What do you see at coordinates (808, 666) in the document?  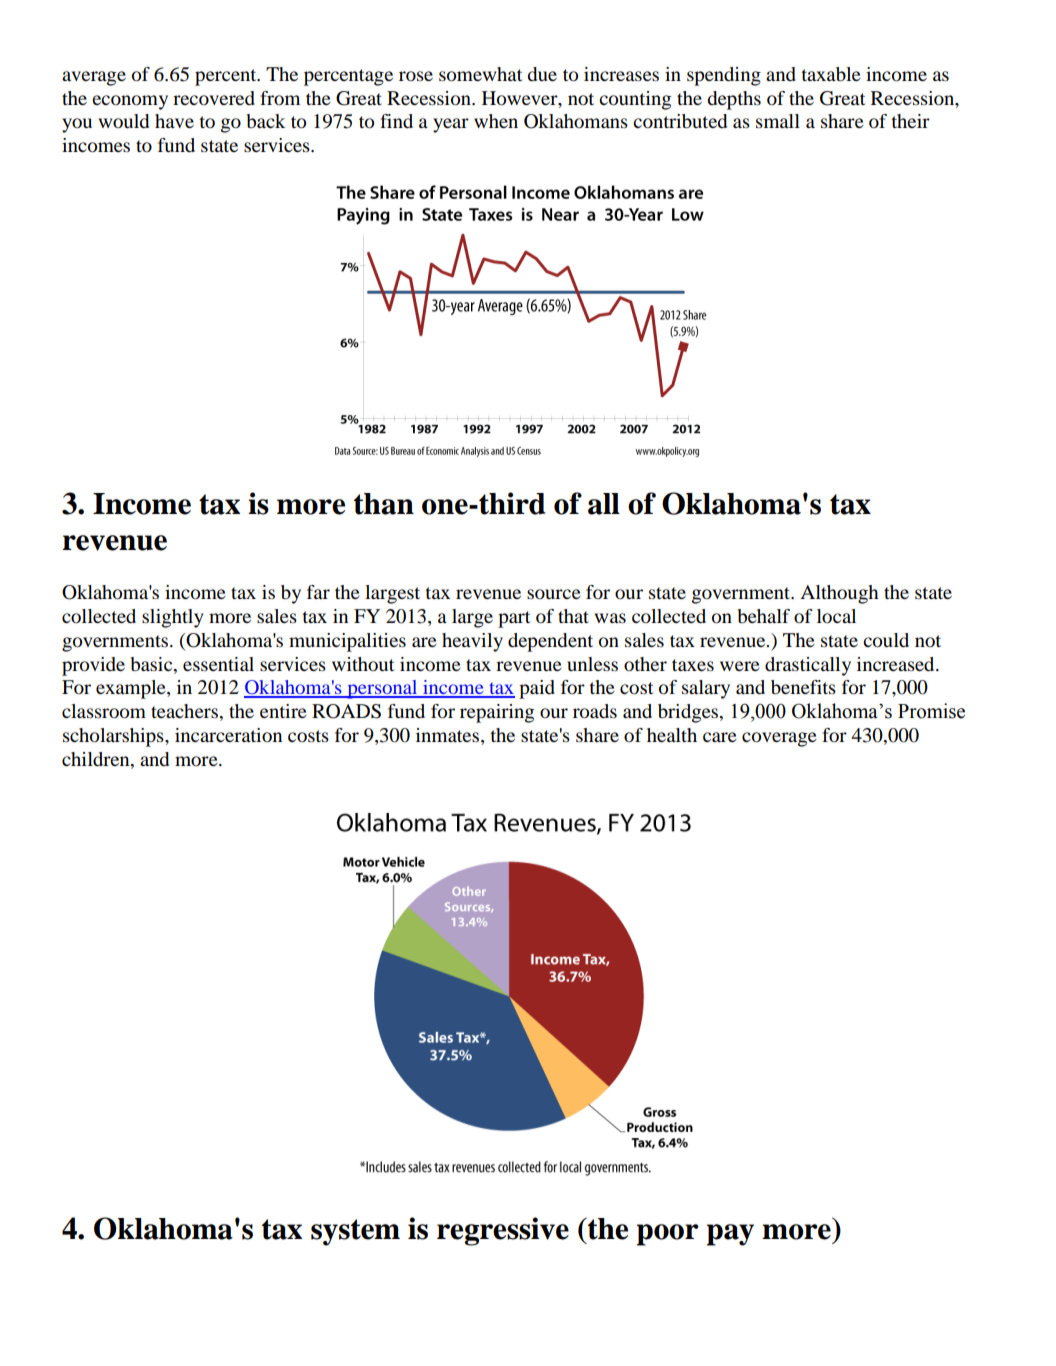 I see `drastically` at bounding box center [808, 666].
